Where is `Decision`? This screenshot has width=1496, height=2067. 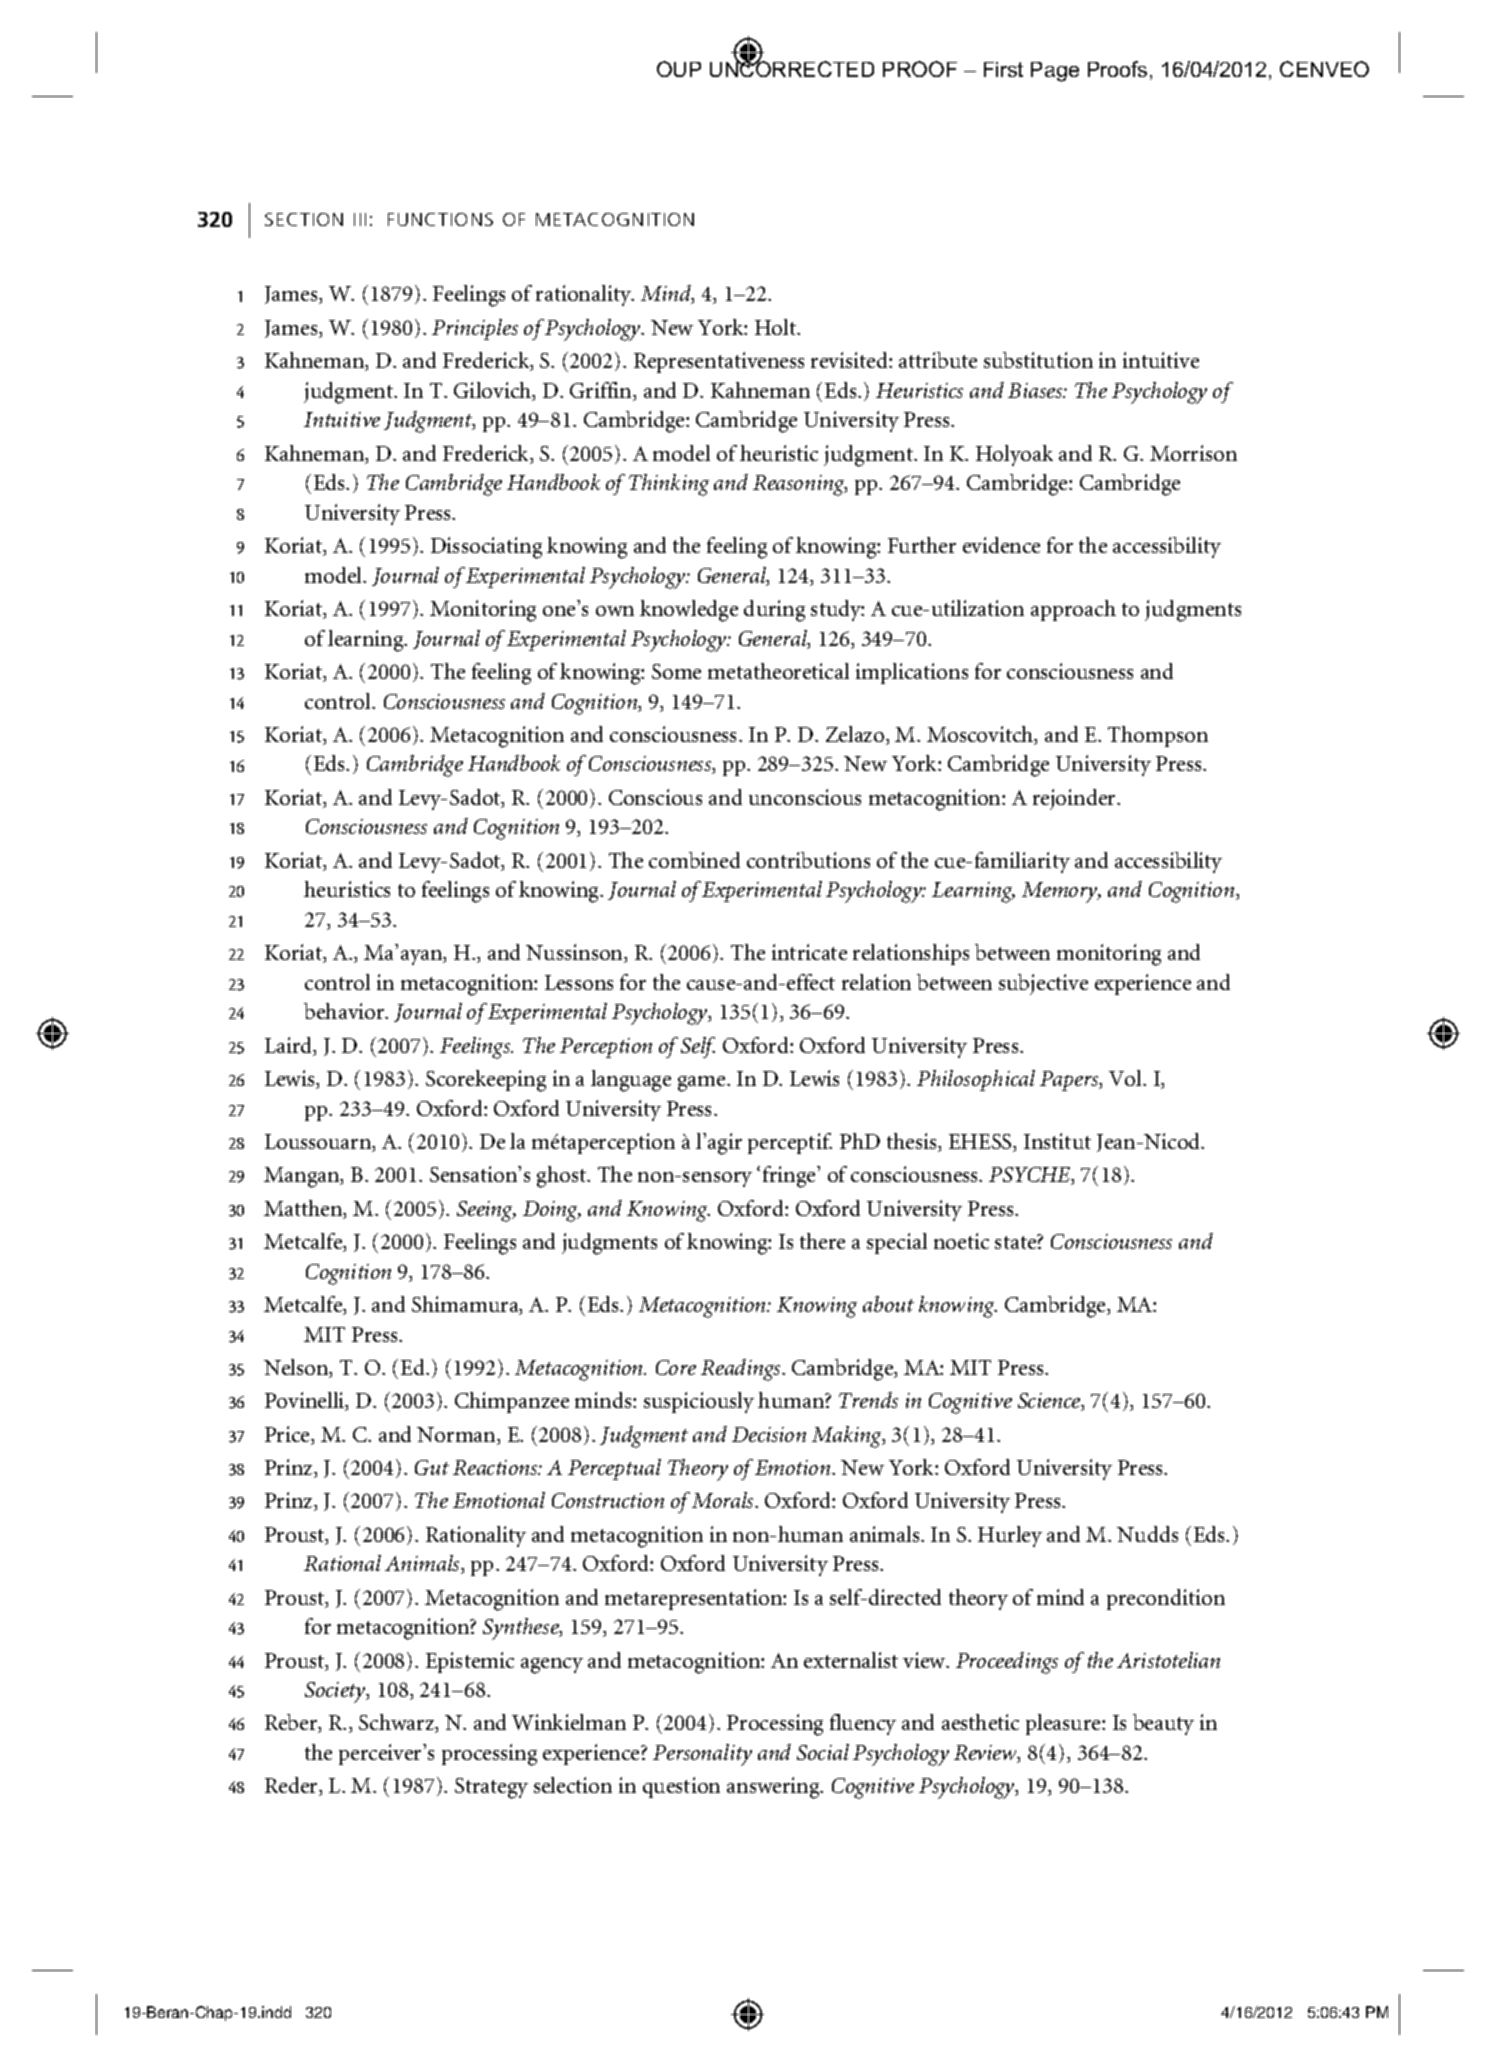 Decision is located at coordinates (769, 1434).
